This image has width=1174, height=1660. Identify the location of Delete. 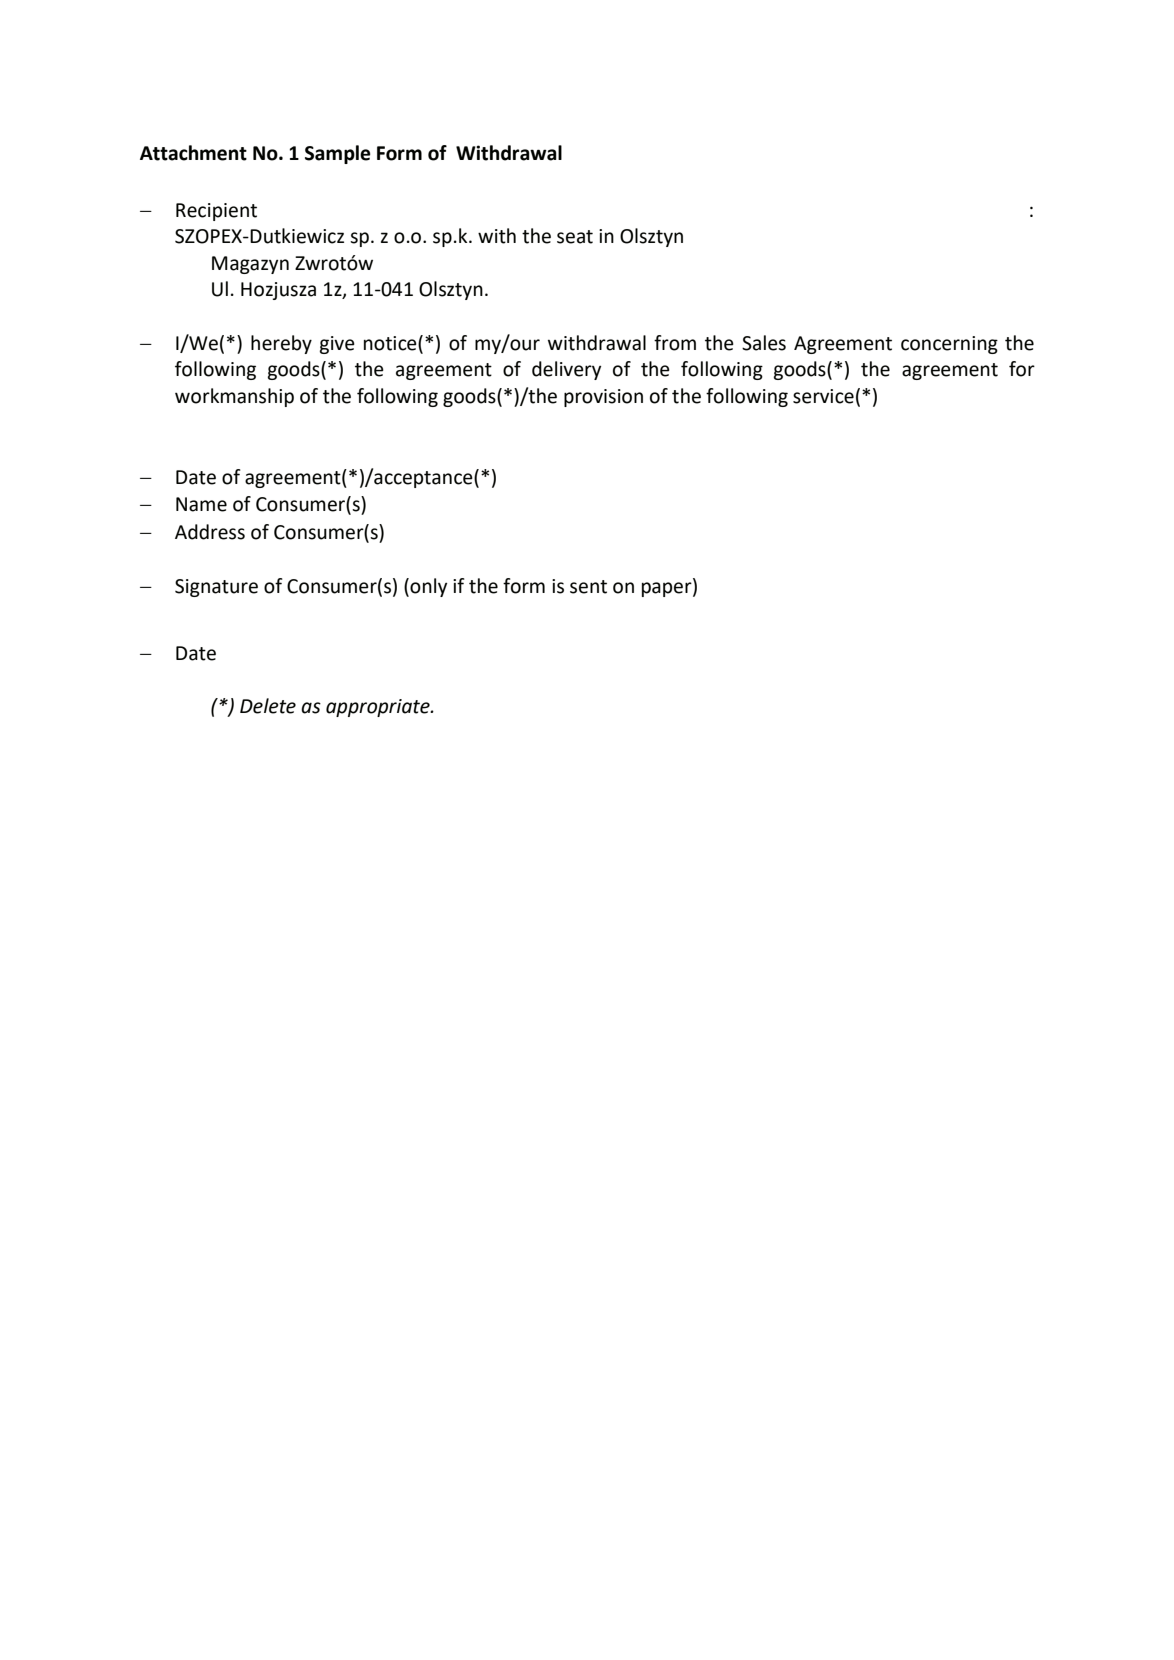
(268, 706).
